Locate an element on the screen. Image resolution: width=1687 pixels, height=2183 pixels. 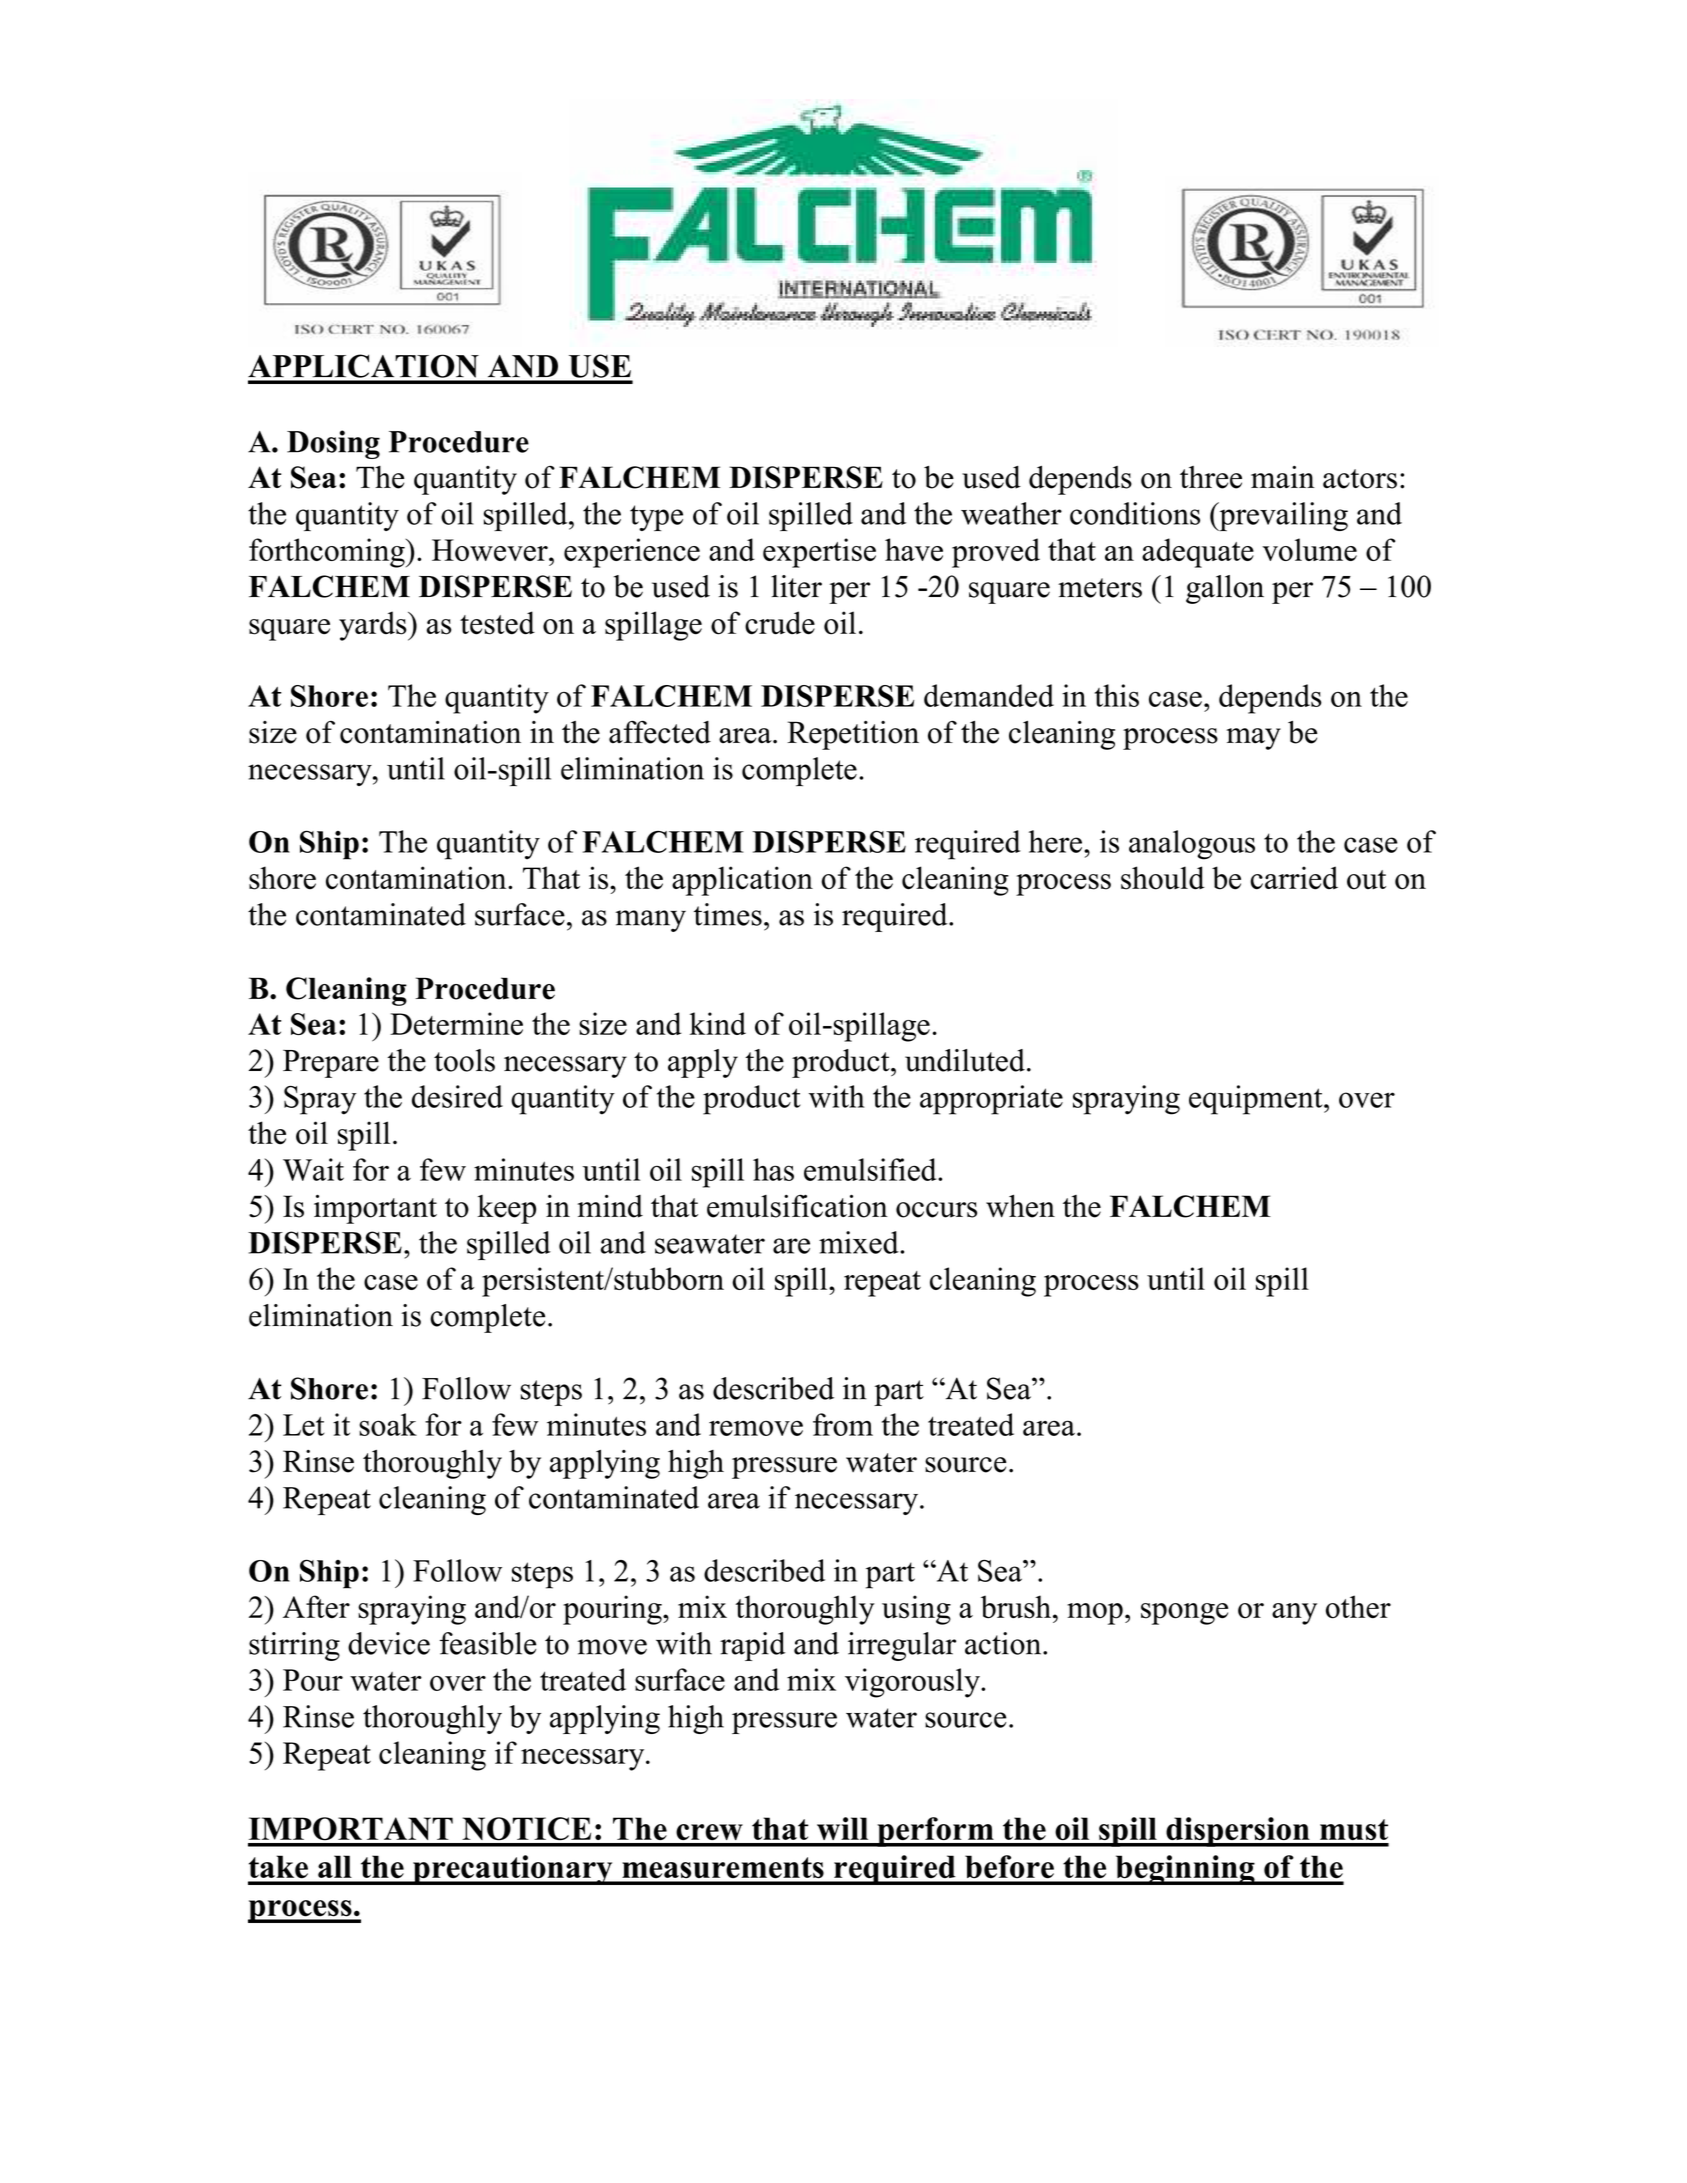
equipment is located at coordinates (1257, 1100).
